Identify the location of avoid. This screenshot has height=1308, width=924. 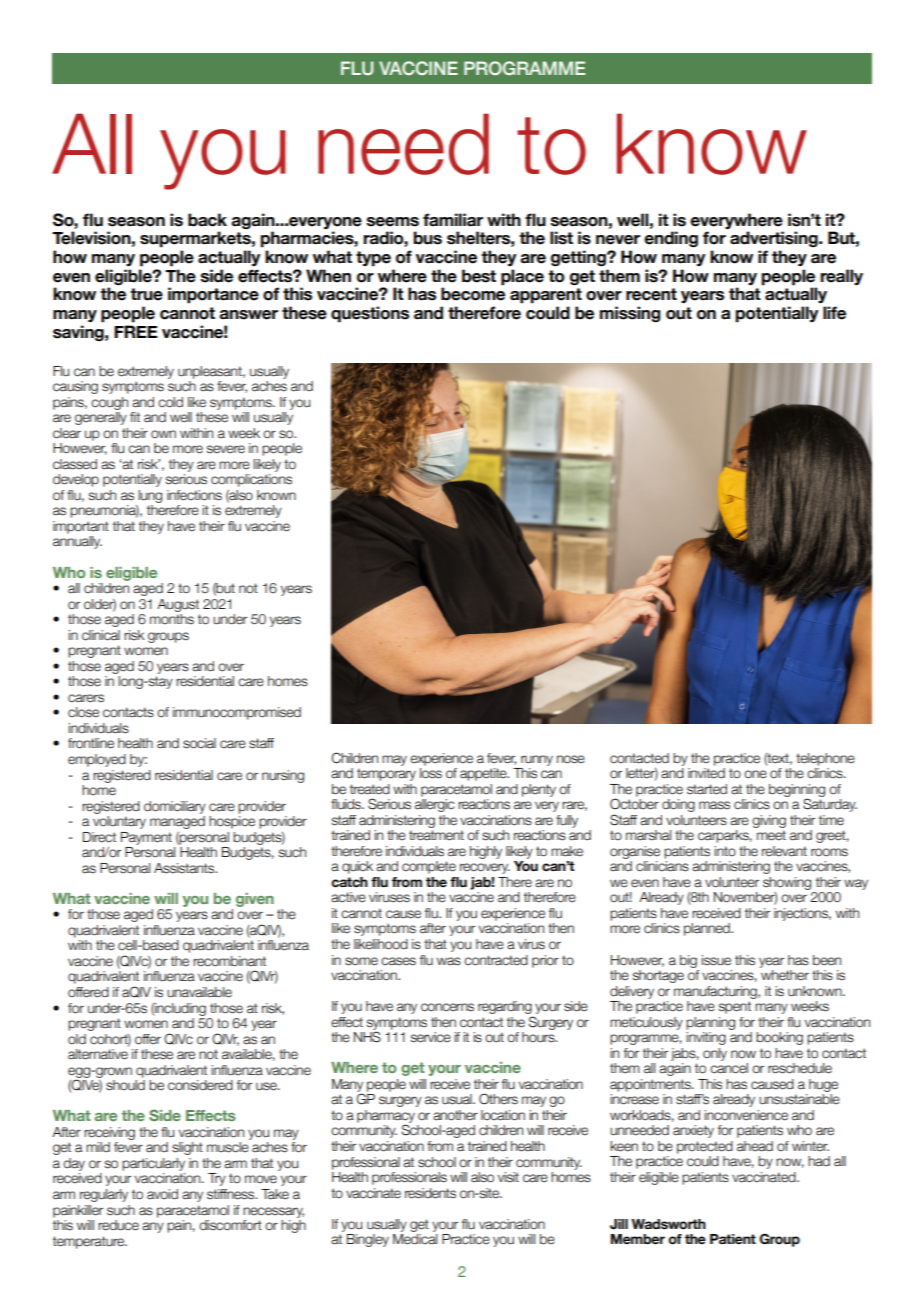
(162, 1194).
